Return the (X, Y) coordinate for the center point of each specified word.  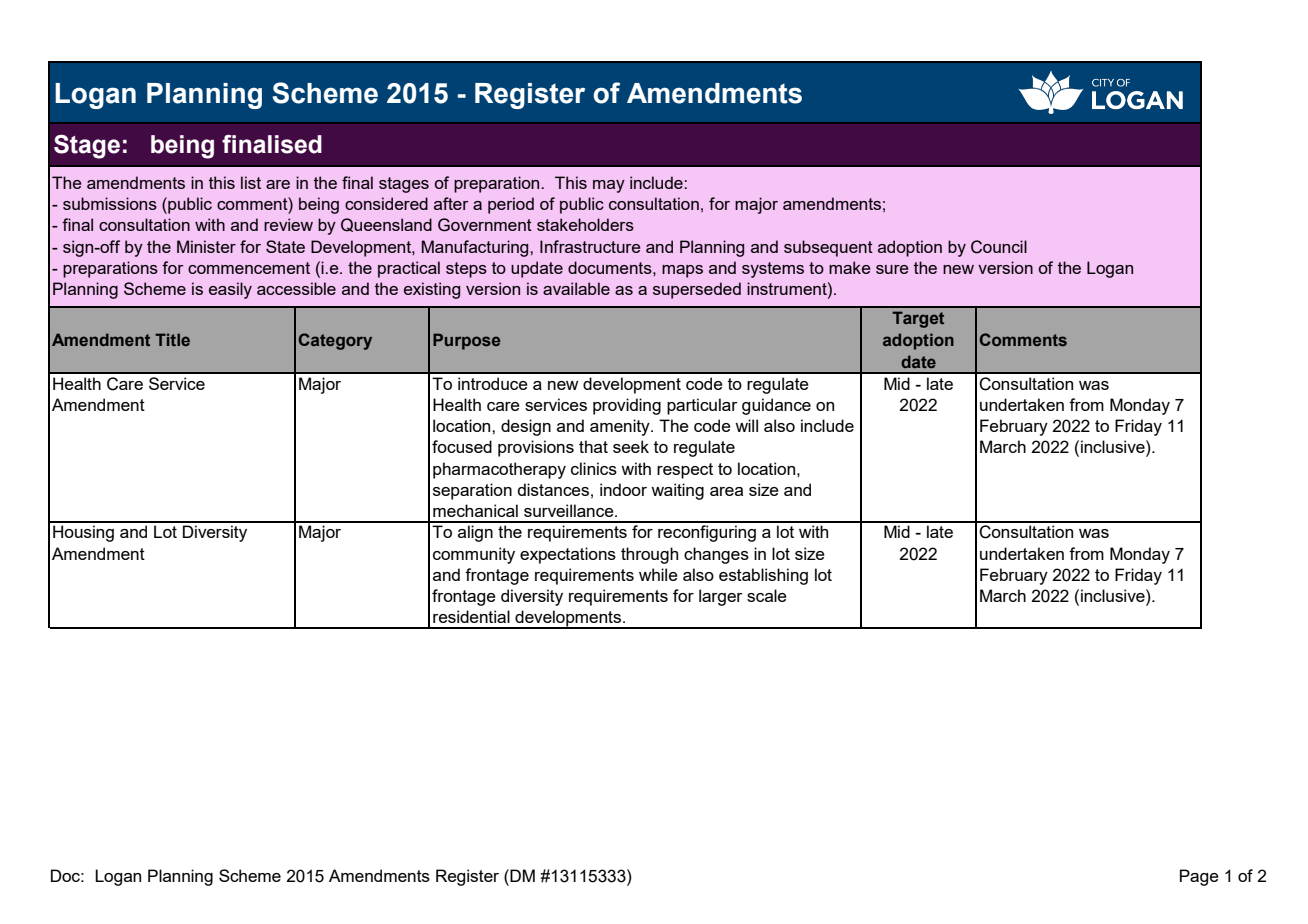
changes (716, 555)
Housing (83, 533)
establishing (763, 576)
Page (1199, 877)
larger (721, 597)
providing (627, 406)
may (609, 186)
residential (471, 616)
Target (918, 319)
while (658, 574)
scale (767, 595)
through (649, 555)
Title (172, 339)
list (251, 182)
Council (999, 247)
